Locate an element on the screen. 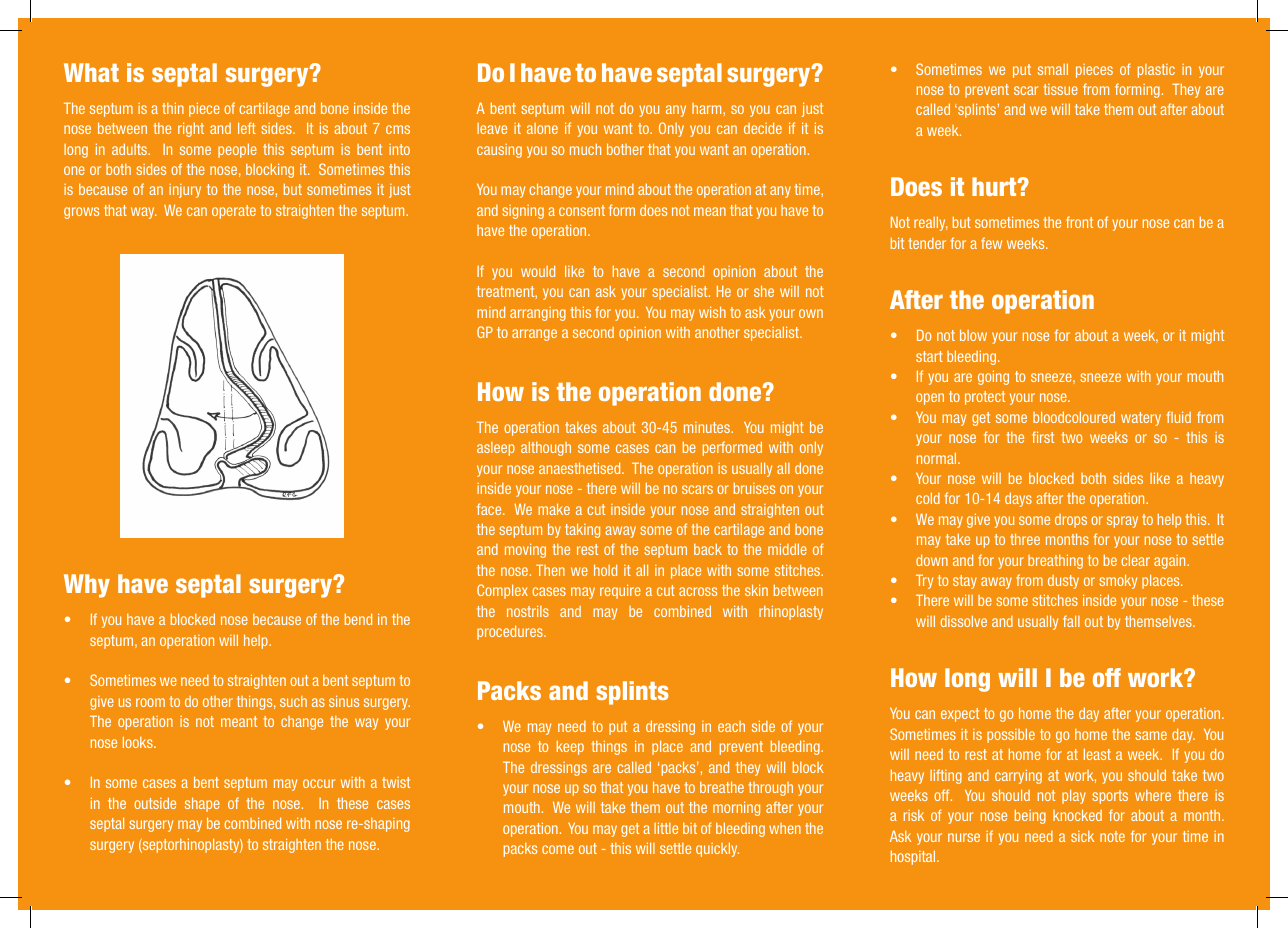 This screenshot has height=928, width=1288. although is located at coordinates (546, 448).
